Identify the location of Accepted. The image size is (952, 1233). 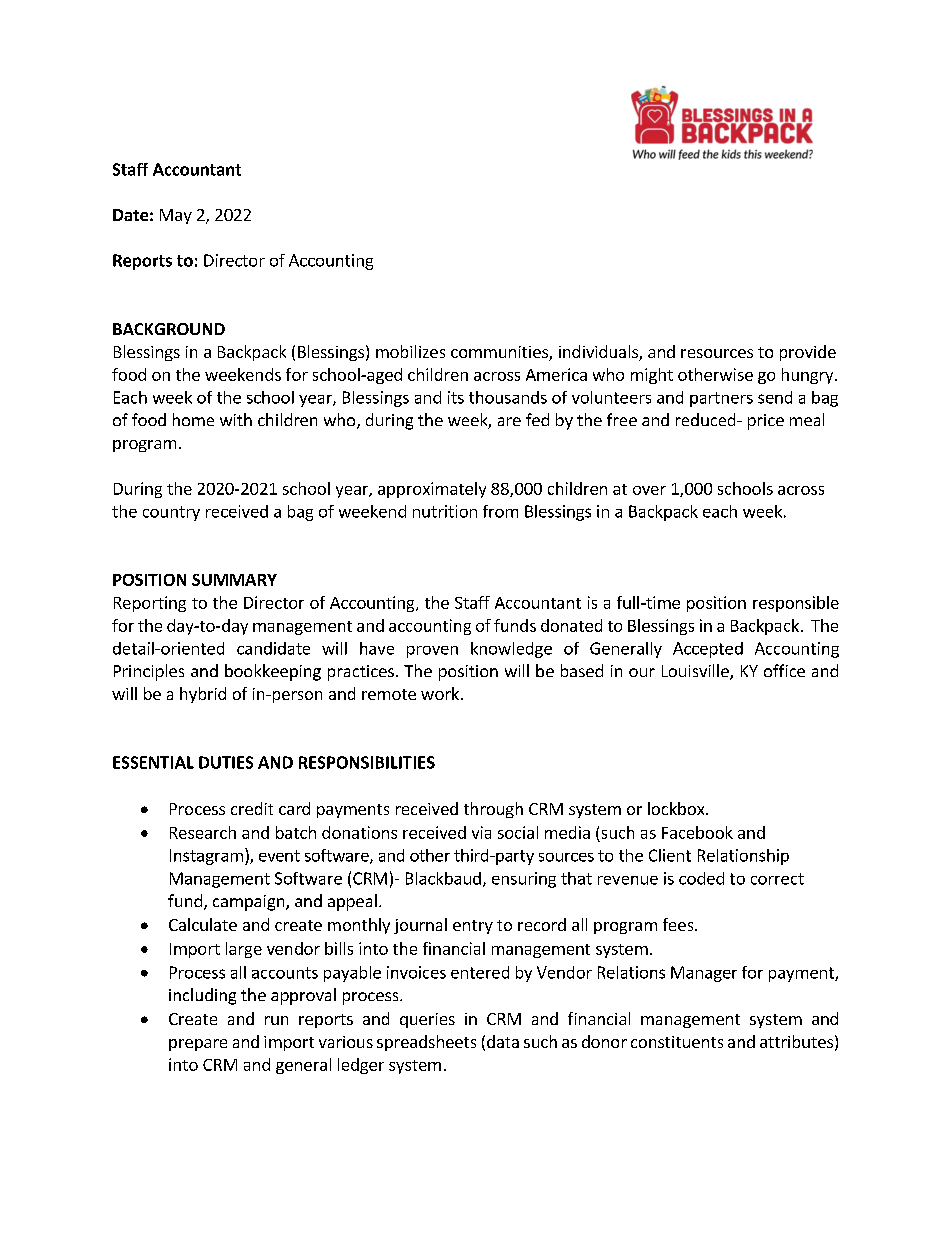
(708, 650).
